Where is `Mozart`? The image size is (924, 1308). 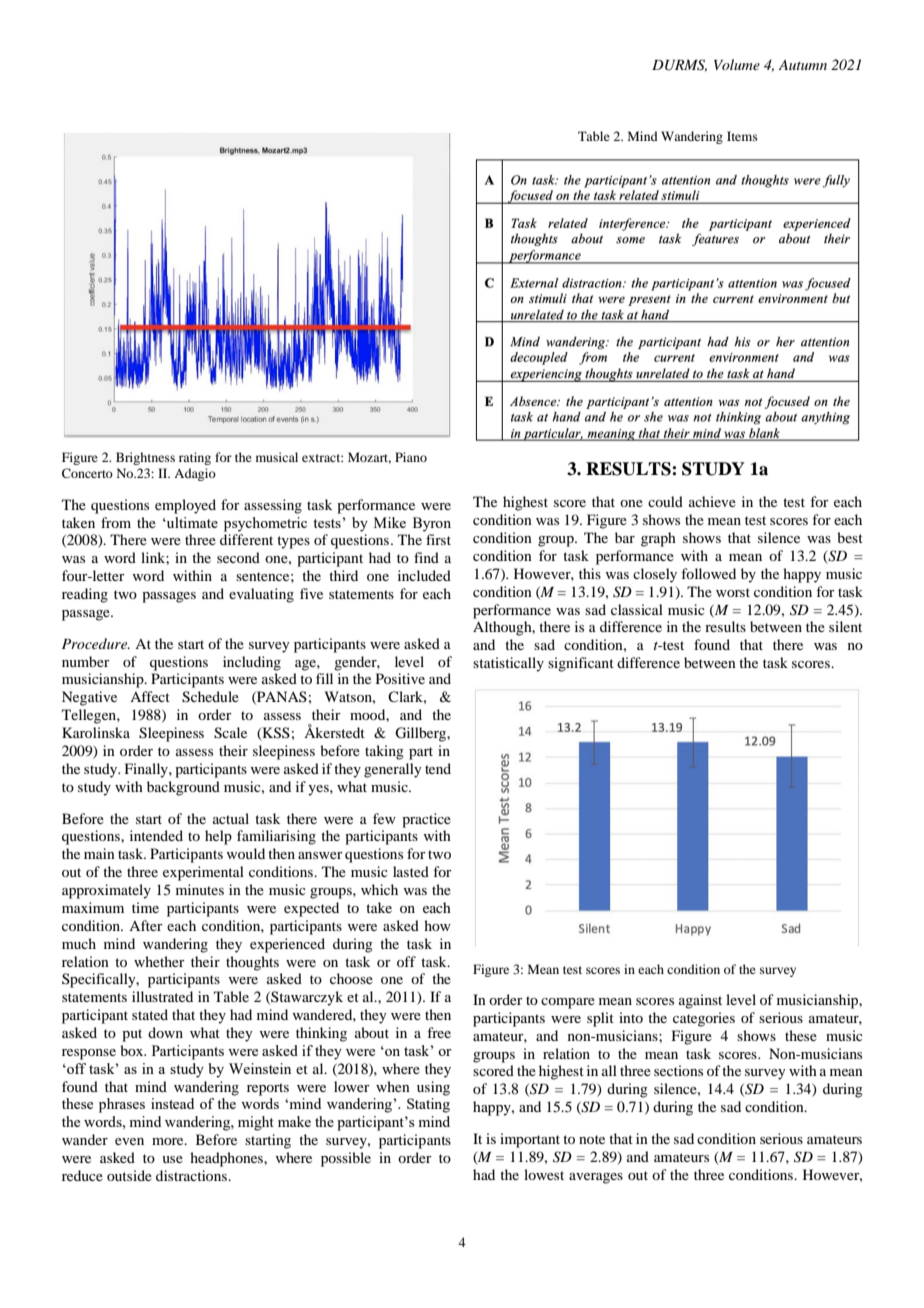 Mozart is located at coordinates (369, 458).
